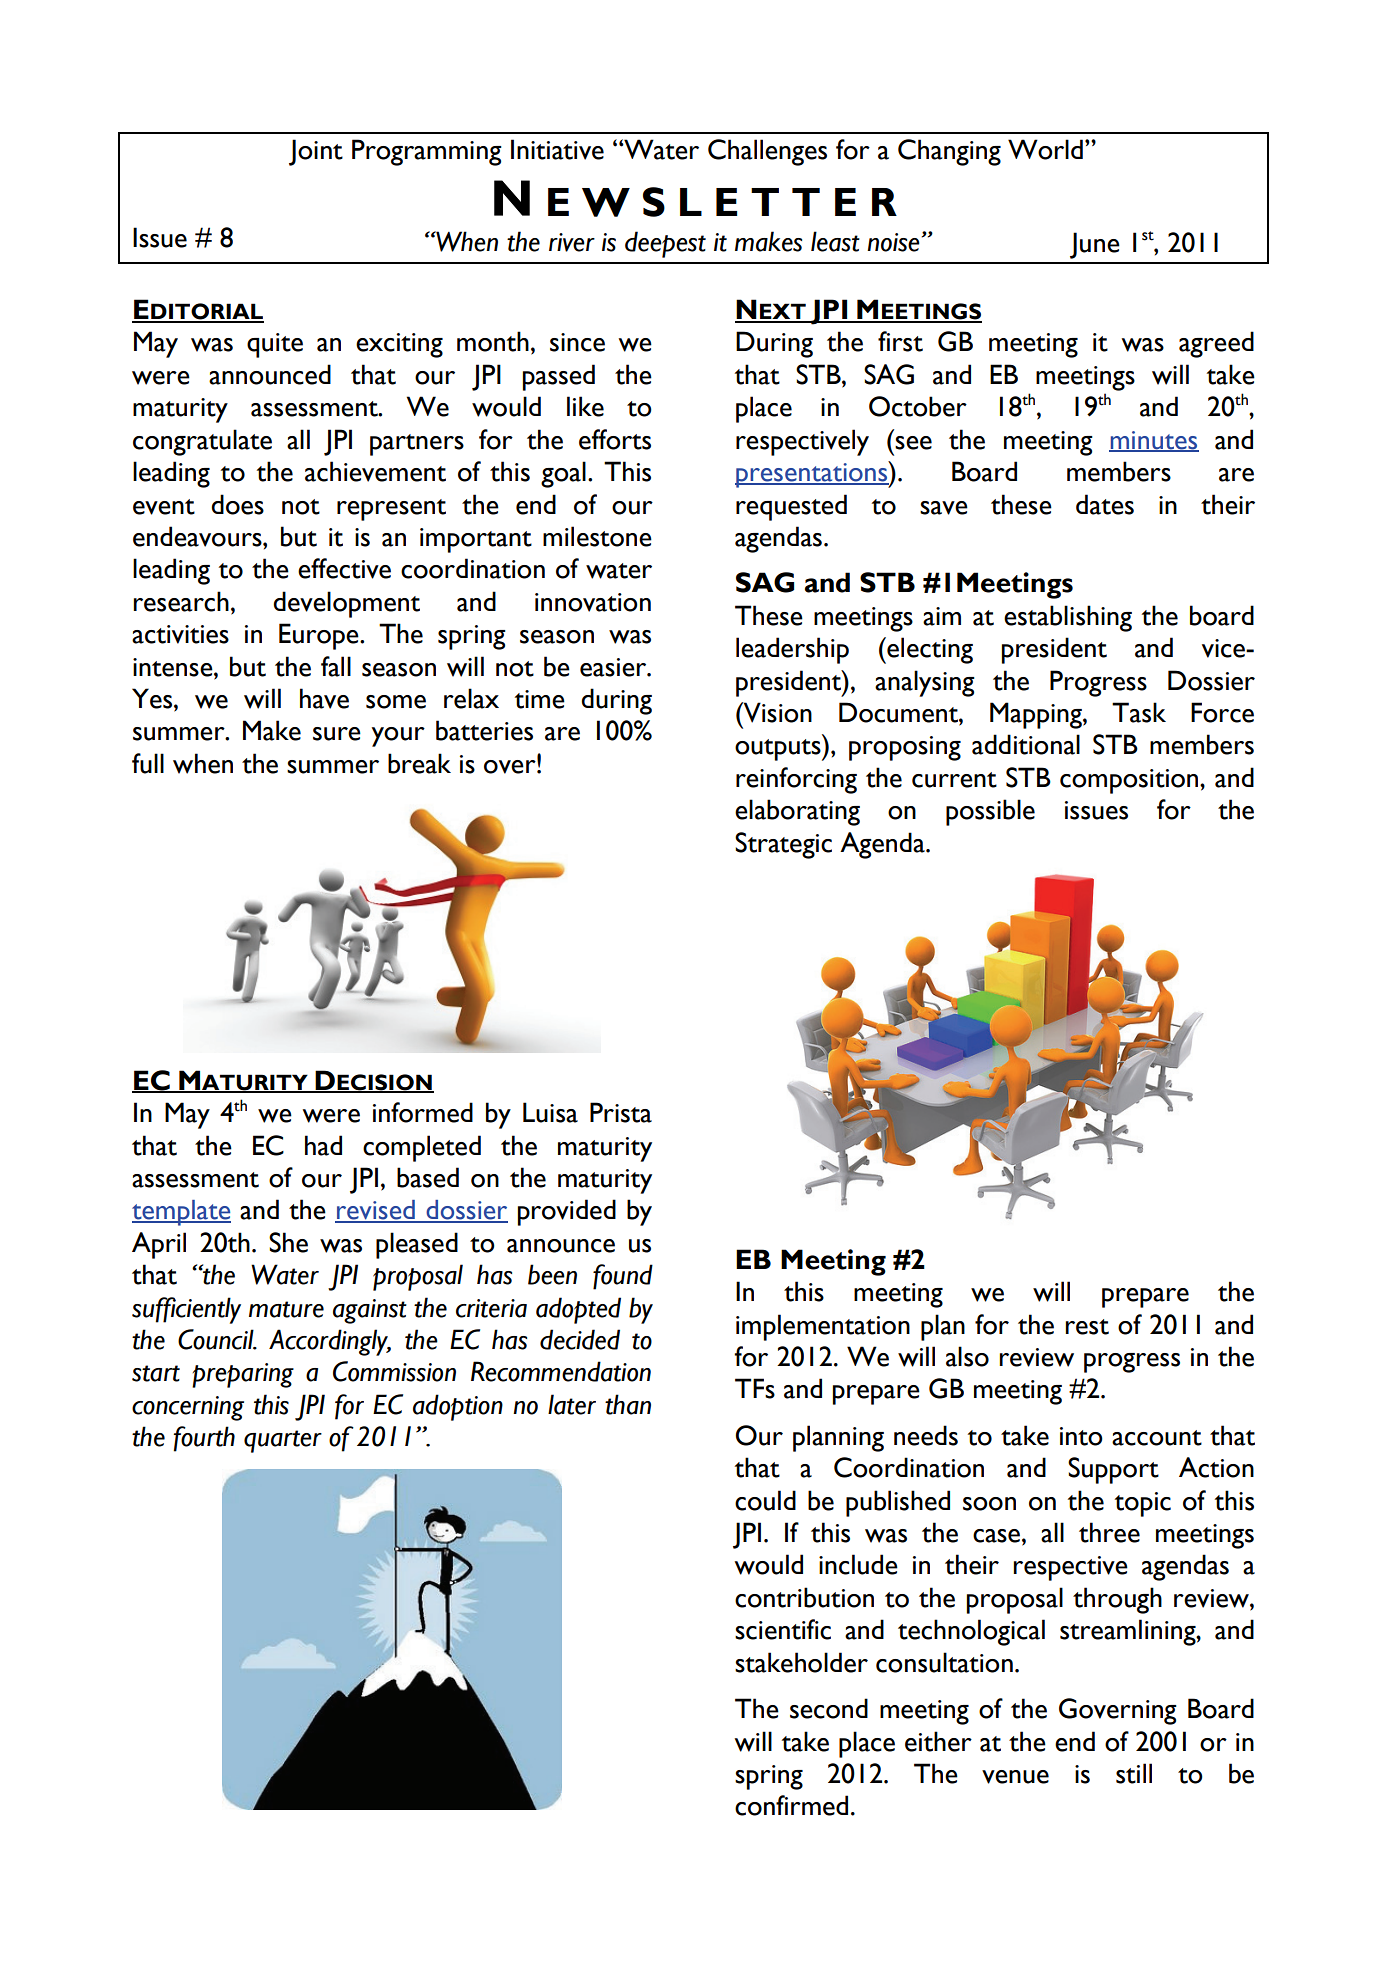 Image resolution: width=1387 pixels, height=1962 pixels. What do you see at coordinates (1095, 245) in the screenshot?
I see `June` at bounding box center [1095, 245].
